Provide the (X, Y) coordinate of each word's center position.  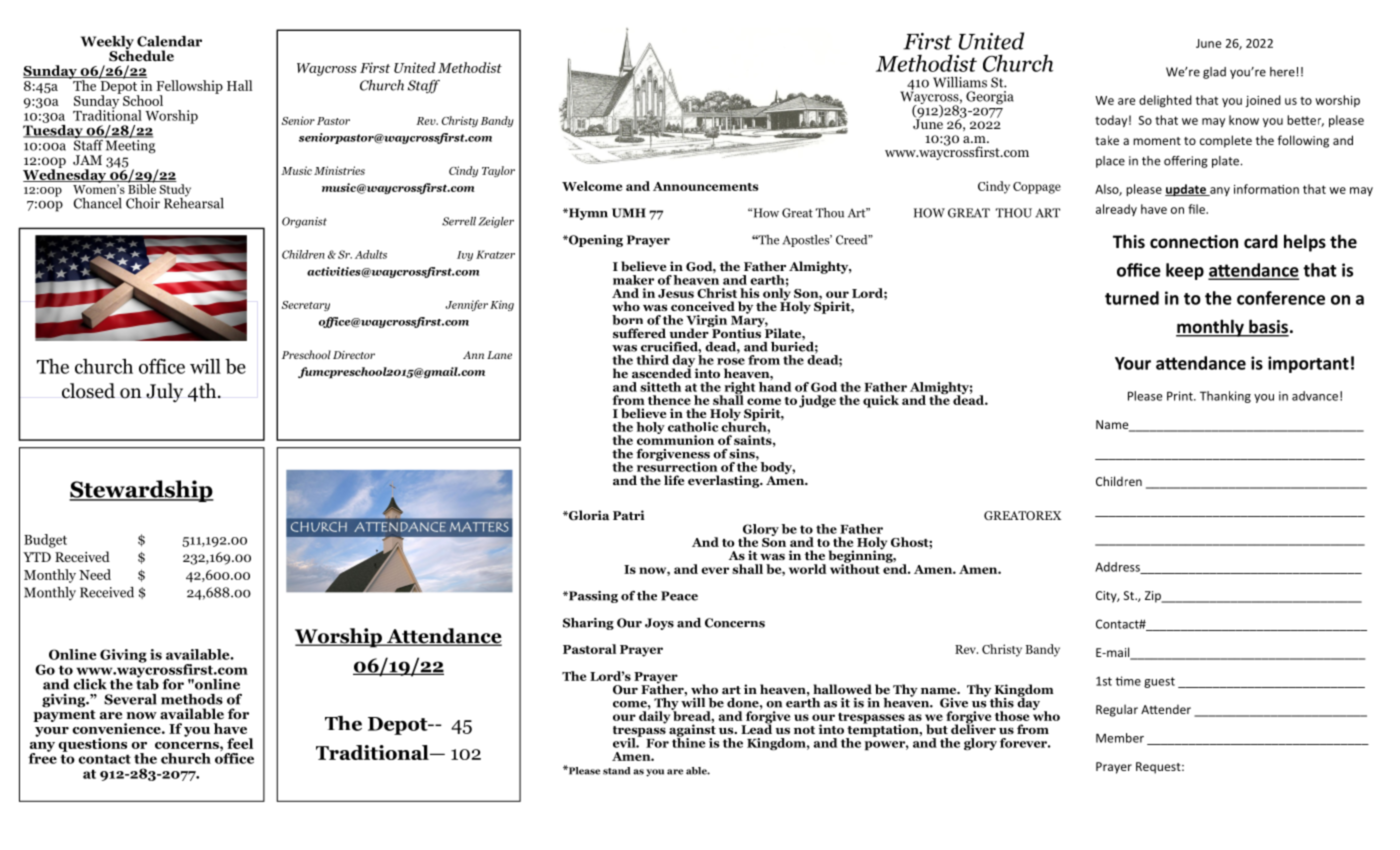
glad (1214, 73)
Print (1181, 396)
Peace (679, 596)
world (808, 569)
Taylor (498, 171)
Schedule (141, 55)
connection (1194, 242)
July (164, 392)
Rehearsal (194, 202)
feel (240, 743)
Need (95, 574)
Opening (595, 241)
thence (669, 400)
